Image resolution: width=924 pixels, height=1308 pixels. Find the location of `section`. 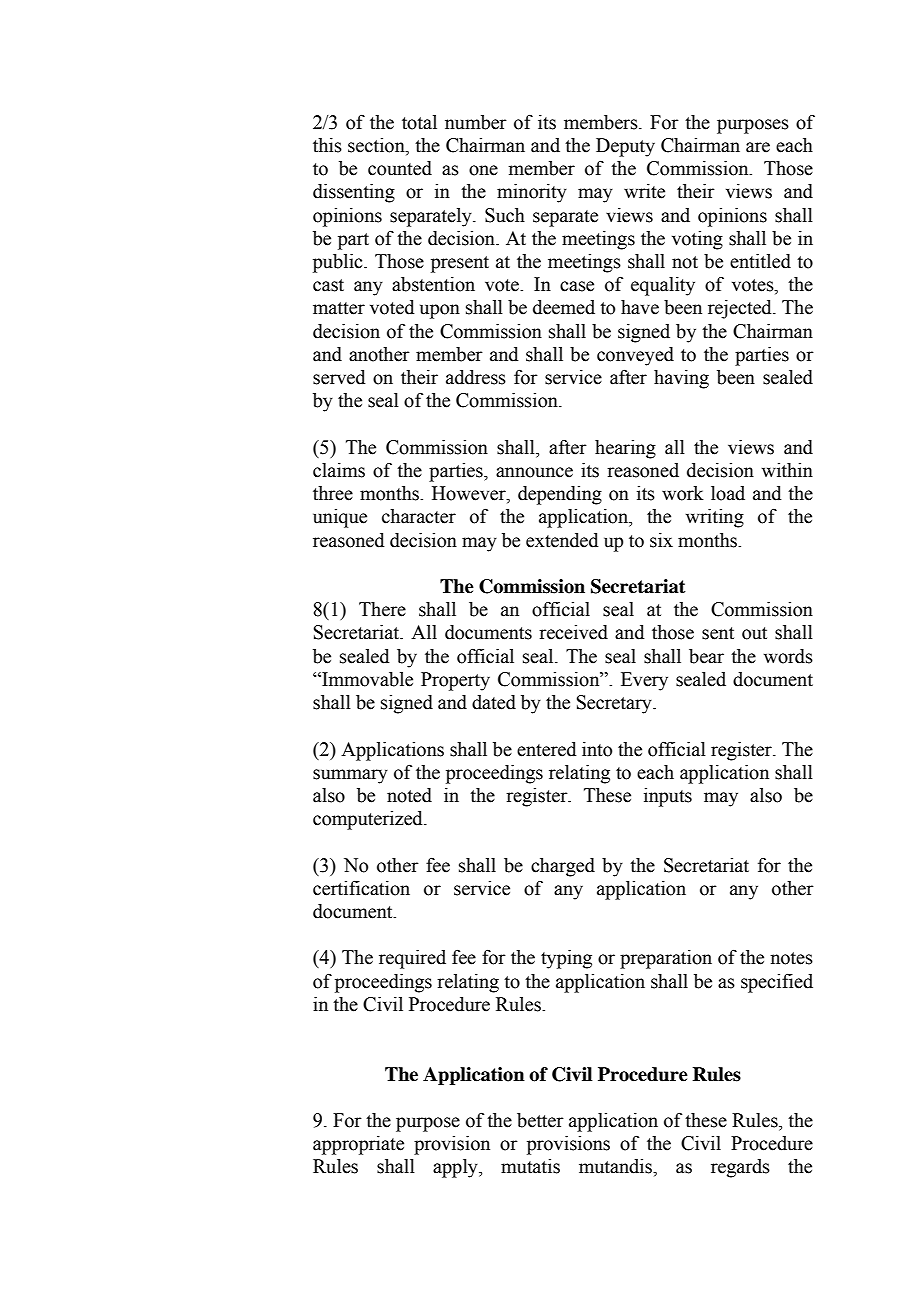

section is located at coordinates (377, 146).
